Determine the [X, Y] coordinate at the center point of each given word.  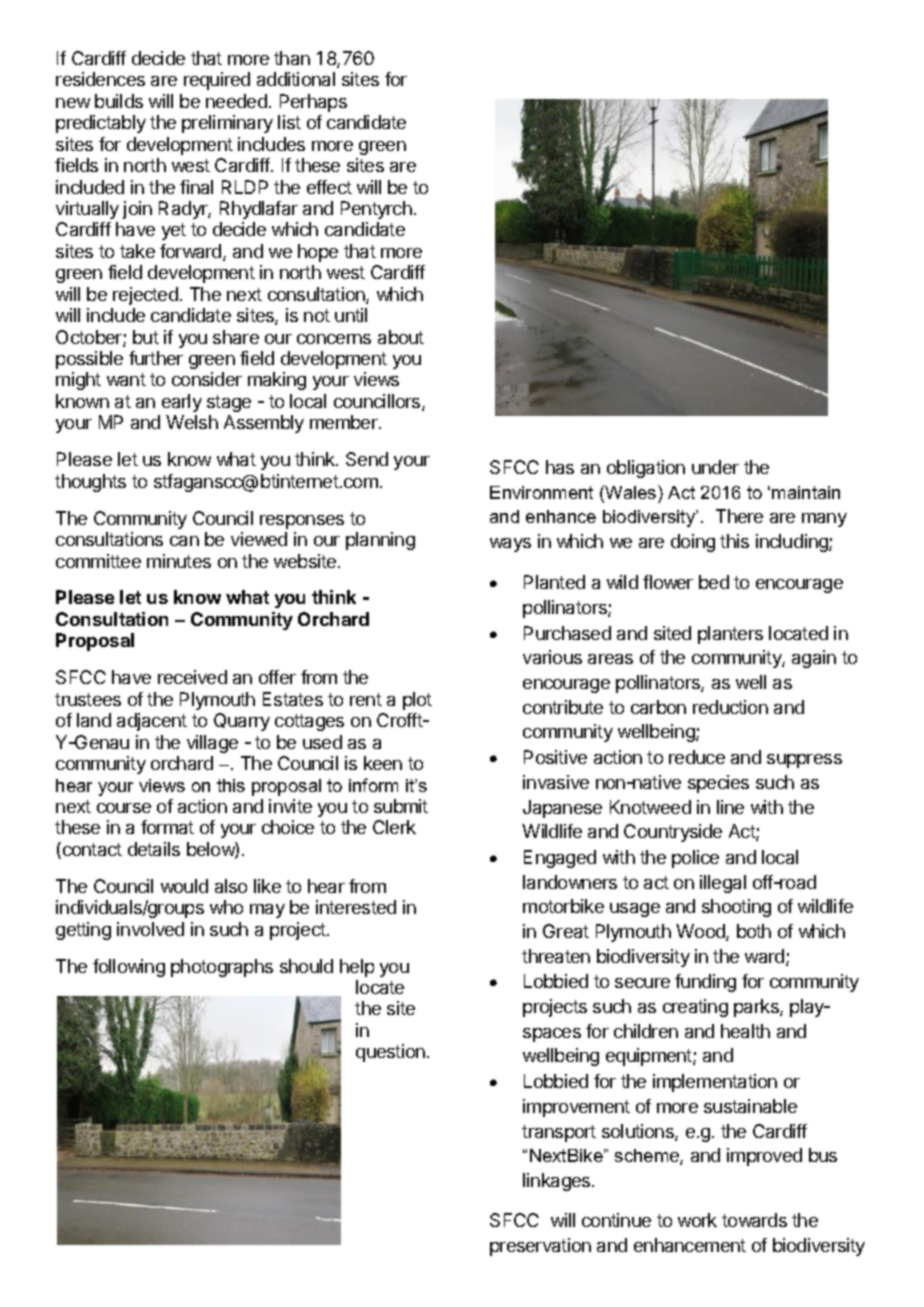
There [739, 516]
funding [705, 983]
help [357, 968]
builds [119, 101]
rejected [145, 296]
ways [510, 545]
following [129, 968]
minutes [179, 561]
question [390, 1053]
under [715, 467]
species [718, 784]
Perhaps [313, 103]
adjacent [152, 722]
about [401, 337]
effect [329, 187]
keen [383, 763]
